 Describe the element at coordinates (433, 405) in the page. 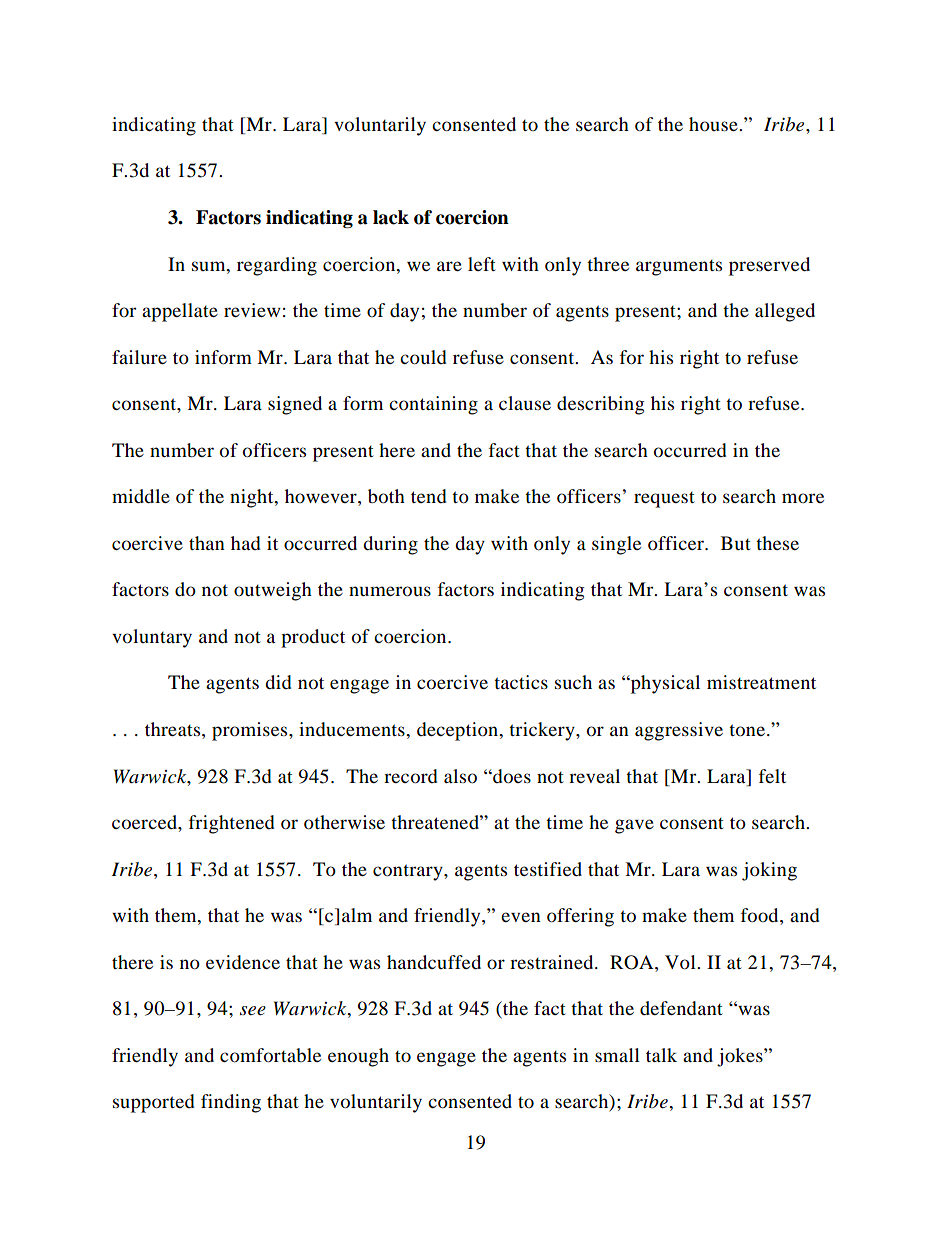

I see `containing` at that location.
